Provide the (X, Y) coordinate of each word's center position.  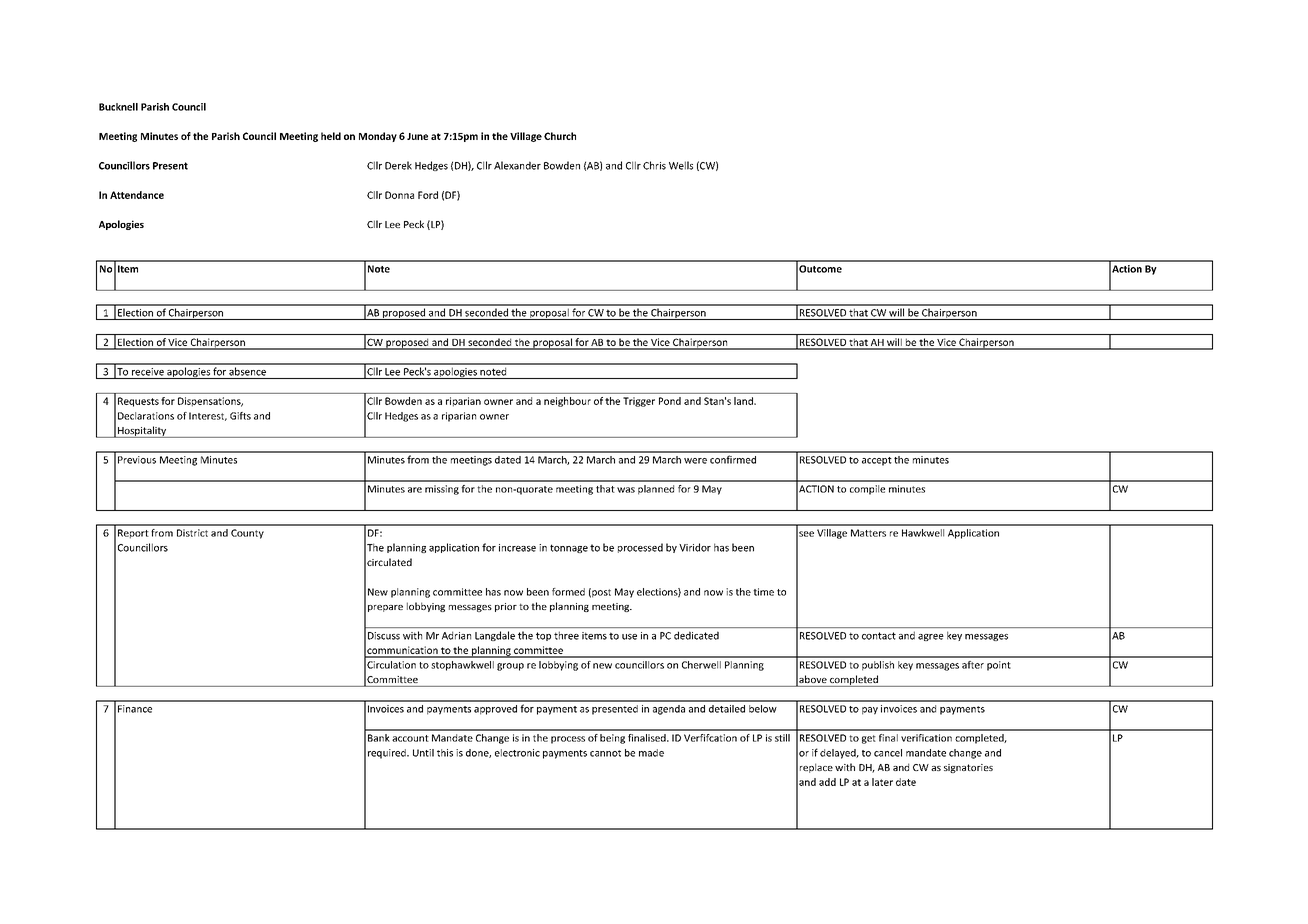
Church (560, 136)
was (626, 490)
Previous (137, 460)
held (331, 136)
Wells (681, 165)
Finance (135, 709)
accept (877, 461)
